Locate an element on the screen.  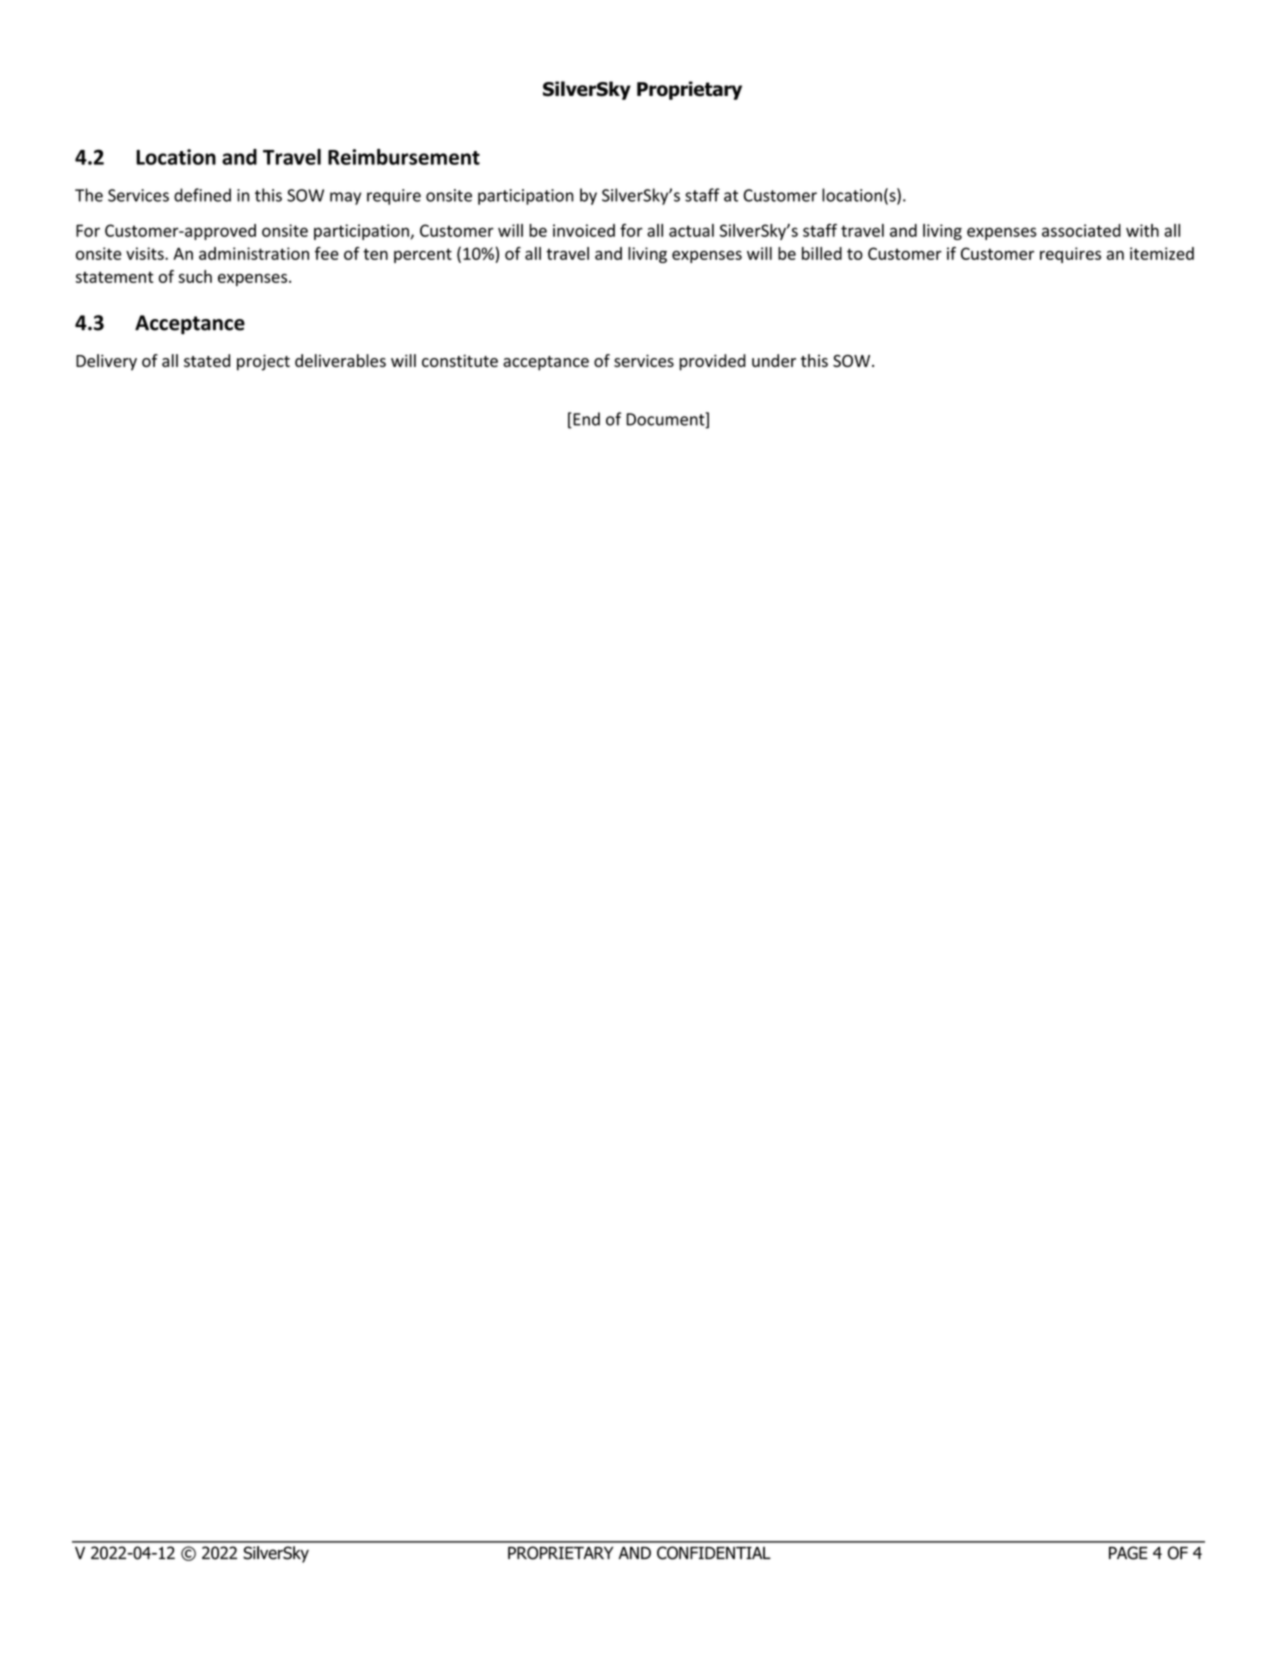
constitute is located at coordinates (460, 360).
